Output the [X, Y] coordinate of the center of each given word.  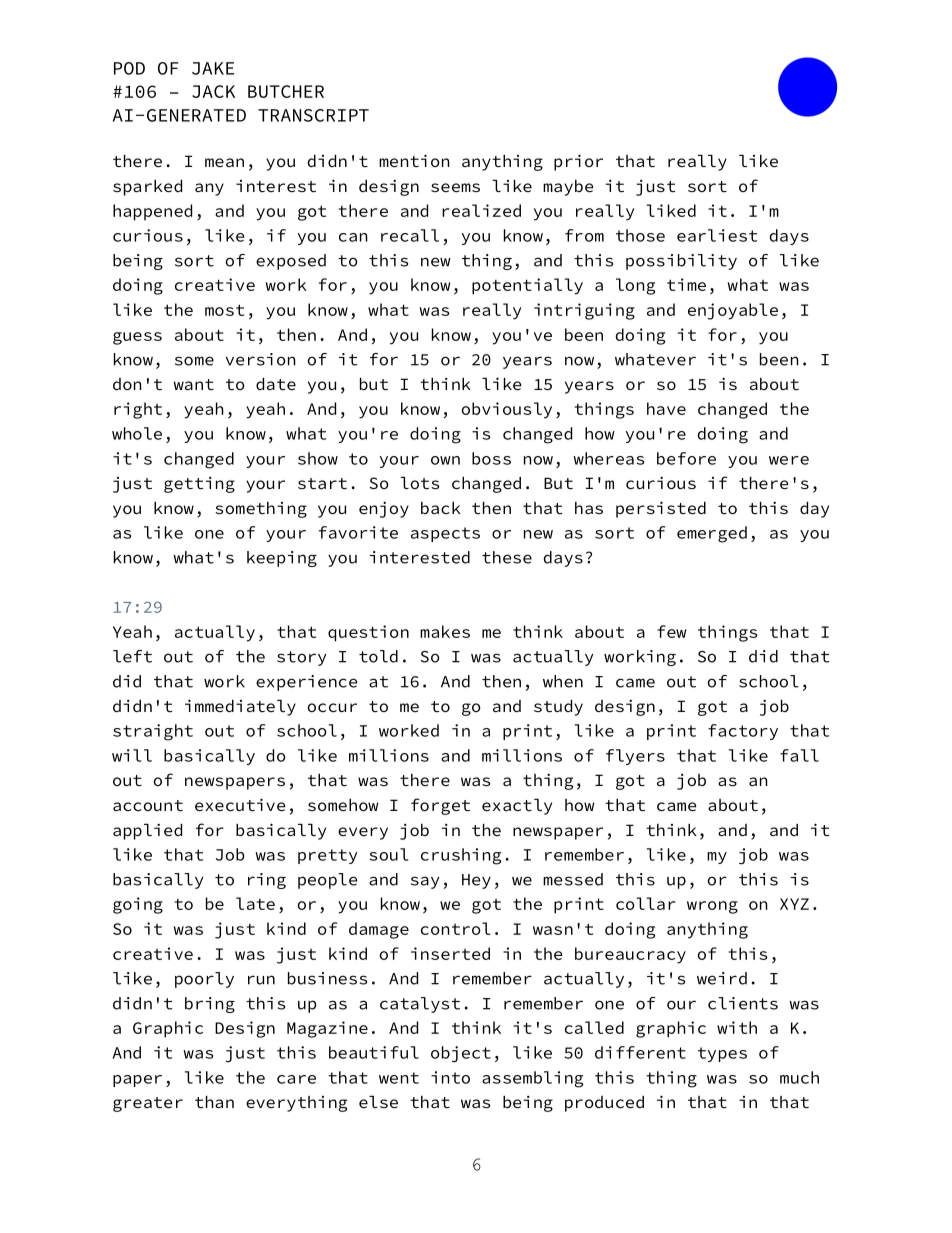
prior [578, 162]
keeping [282, 559]
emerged [712, 534]
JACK [213, 91]
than [214, 1102]
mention [414, 160]
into [450, 1077]
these [507, 557]
